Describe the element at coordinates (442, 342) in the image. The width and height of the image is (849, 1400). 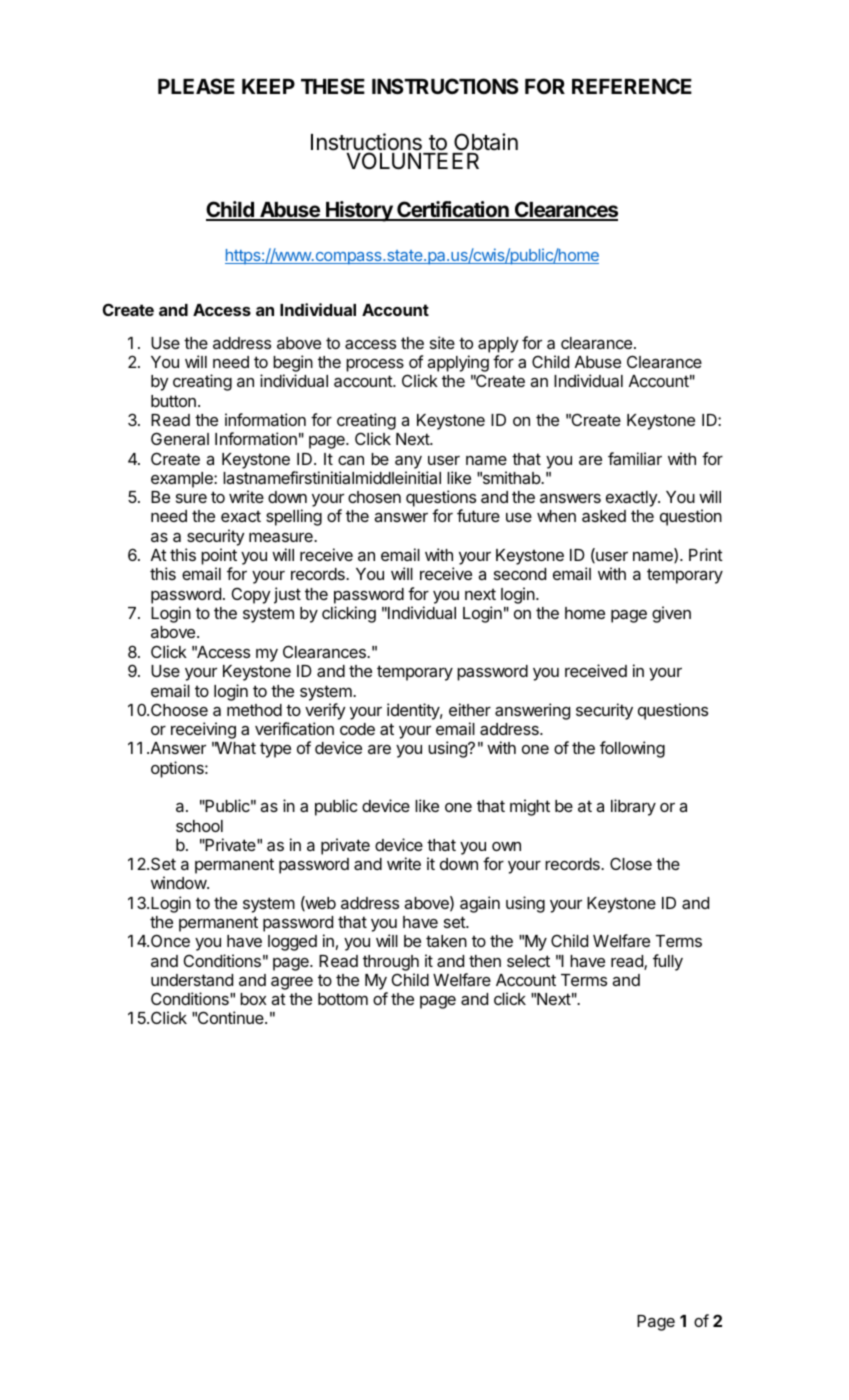
I see `site` at that location.
